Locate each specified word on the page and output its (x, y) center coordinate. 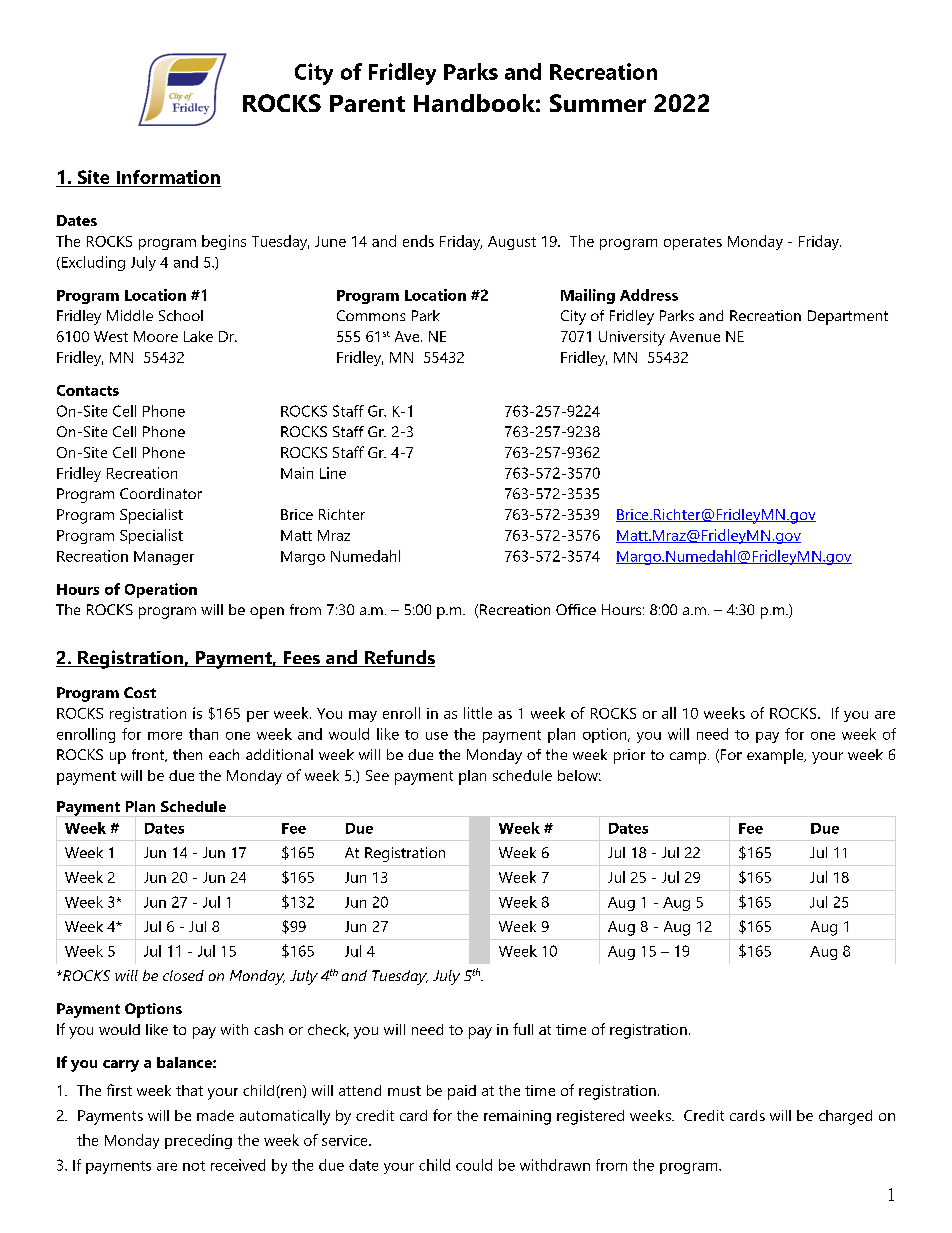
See (377, 775)
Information (167, 178)
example (776, 756)
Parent (367, 103)
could (474, 1165)
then (187, 754)
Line (333, 473)
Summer (598, 103)
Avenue (695, 336)
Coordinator (161, 493)
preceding (198, 1141)
